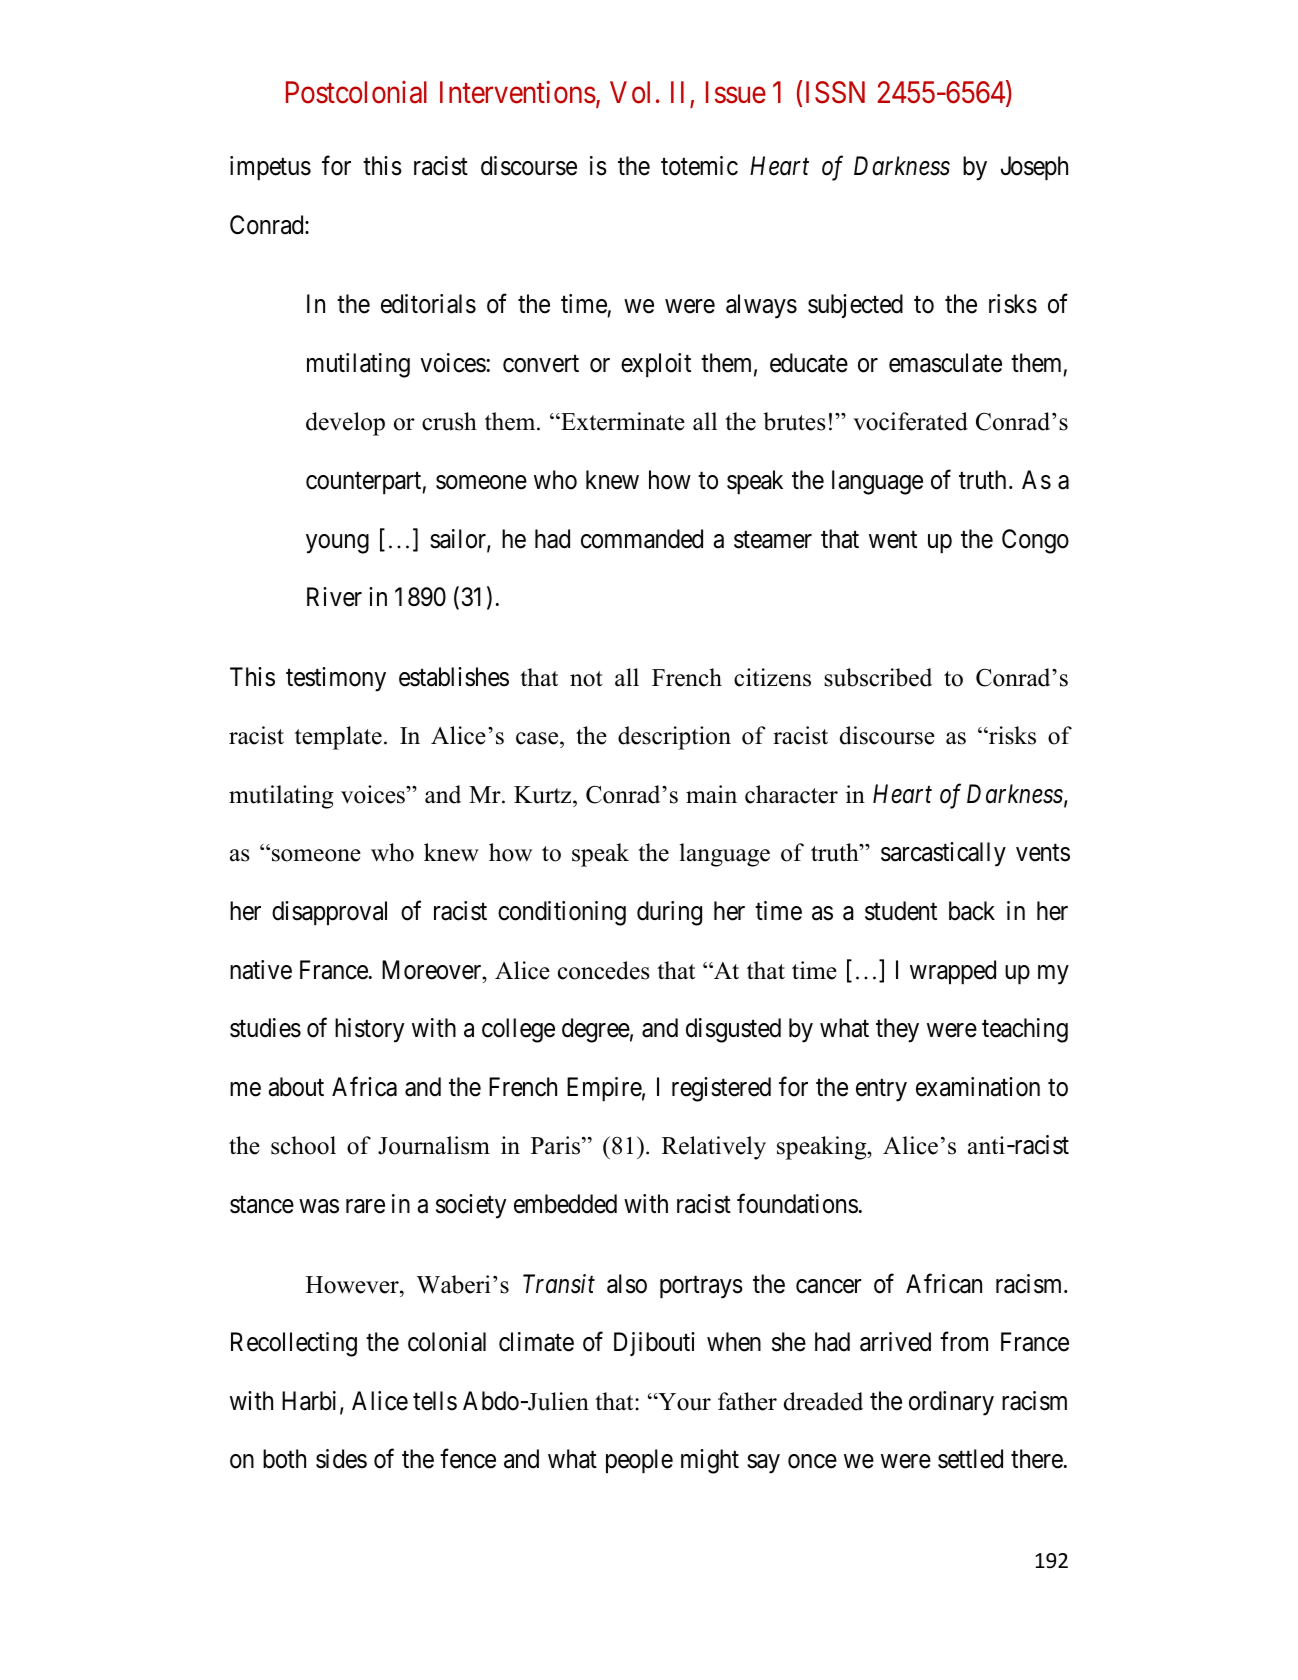 This image has height=1680, width=1298. I want to click on examination, so click(978, 1087).
